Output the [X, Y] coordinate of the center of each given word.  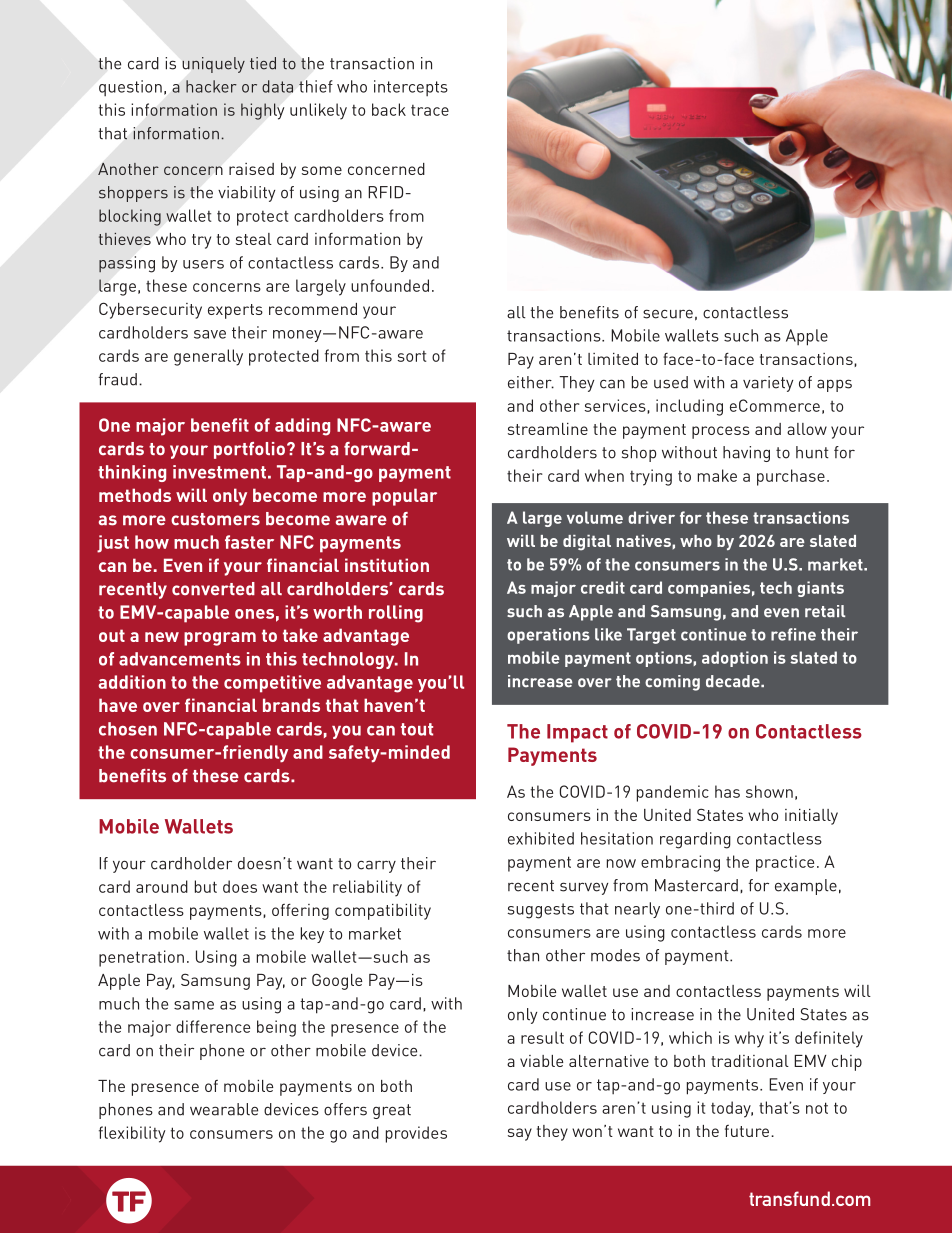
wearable [224, 1109]
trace [430, 110]
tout [417, 729]
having [746, 454]
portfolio [249, 450]
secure [668, 314]
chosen [128, 729]
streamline [548, 429]
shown [769, 791]
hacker [211, 86]
